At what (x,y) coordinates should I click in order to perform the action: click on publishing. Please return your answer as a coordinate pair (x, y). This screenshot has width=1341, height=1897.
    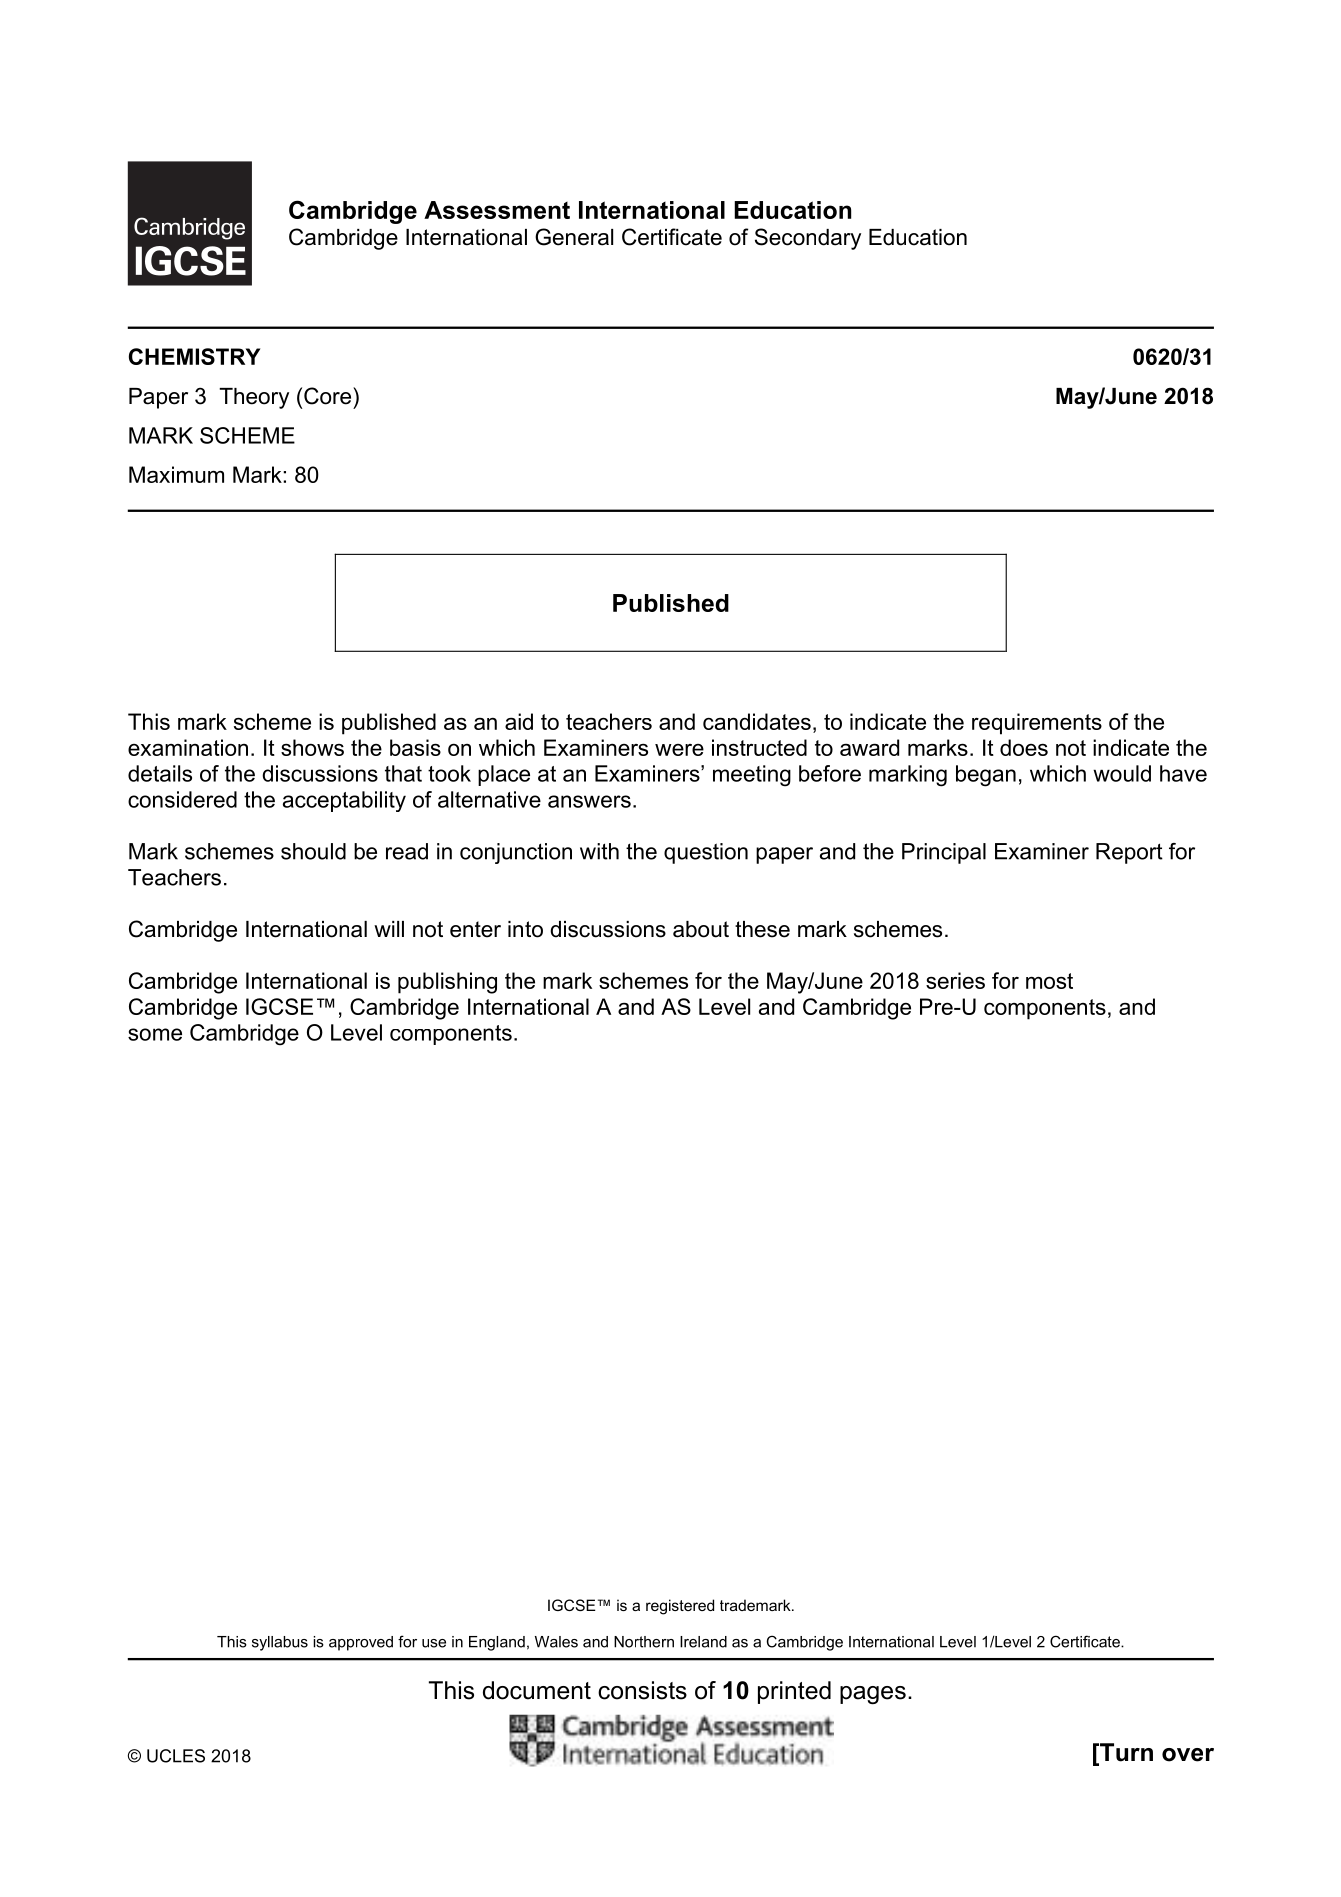
    Looking at the image, I should click on (447, 983).
